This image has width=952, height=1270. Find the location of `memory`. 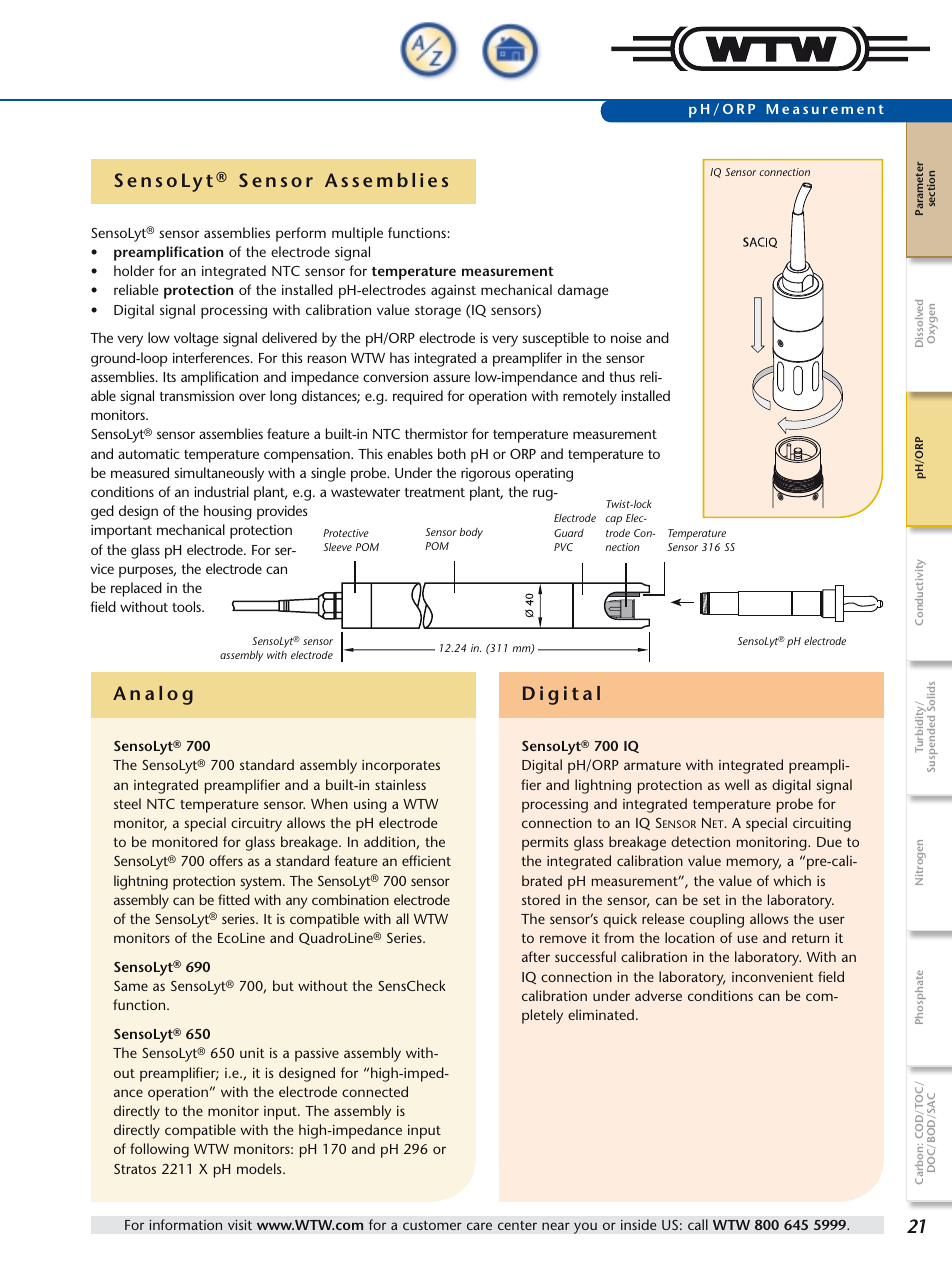

memory is located at coordinates (754, 864).
